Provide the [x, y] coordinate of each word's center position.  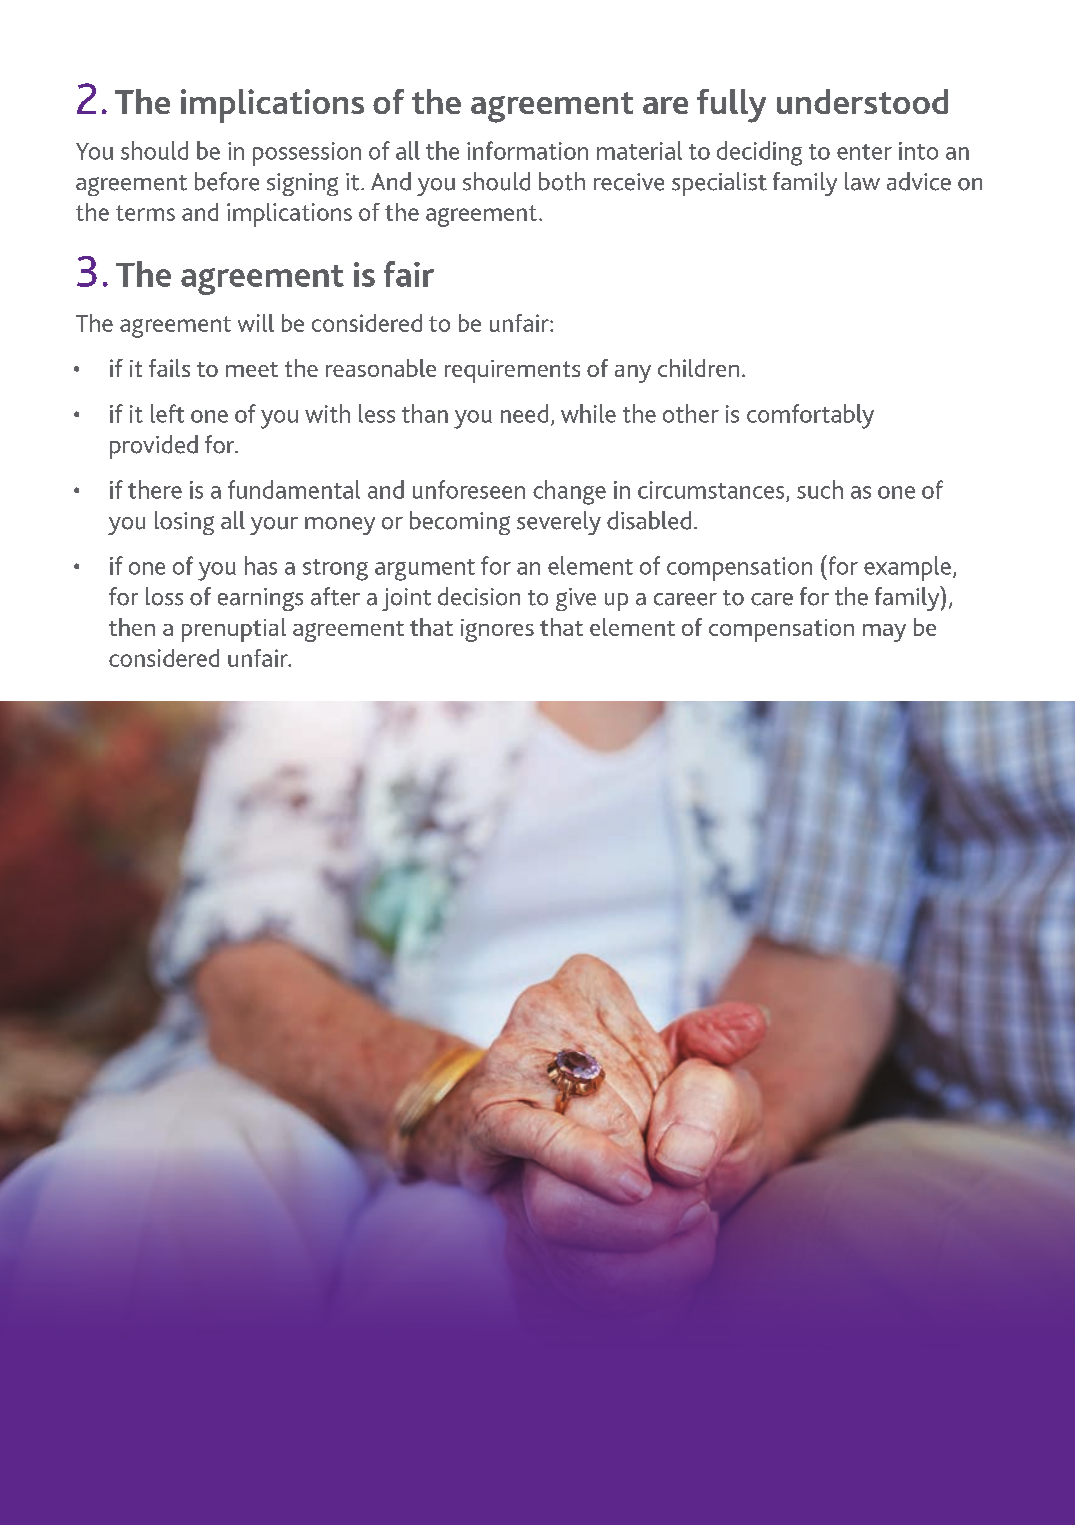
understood [862, 101]
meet [252, 369]
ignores [497, 630]
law [862, 181]
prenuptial [234, 630]
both [562, 181]
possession [307, 154]
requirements [512, 371]
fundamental [294, 489]
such [820, 489]
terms [145, 213]
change [569, 492]
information [527, 150]
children [698, 368]
